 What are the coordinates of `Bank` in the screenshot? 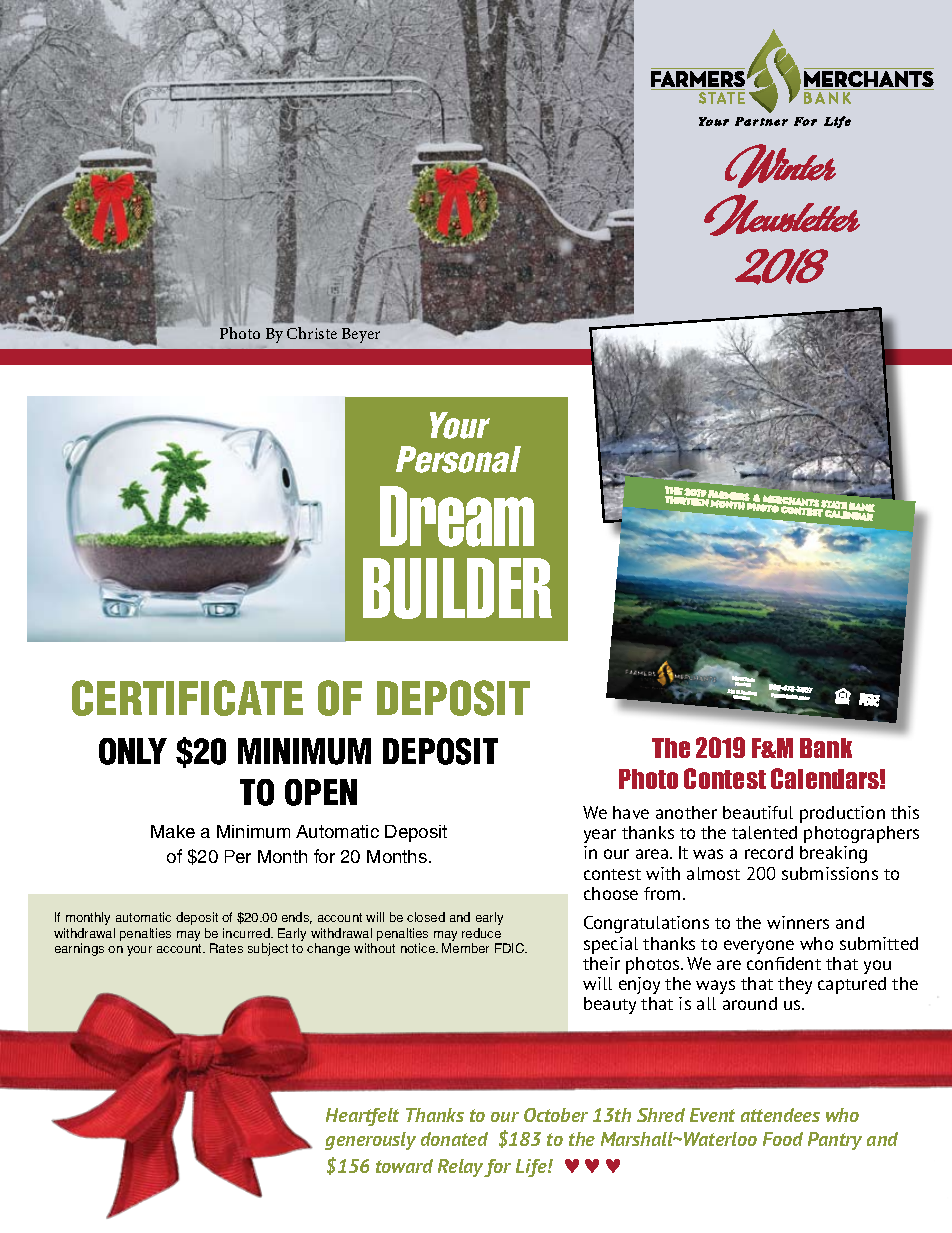 It's located at (826, 748).
